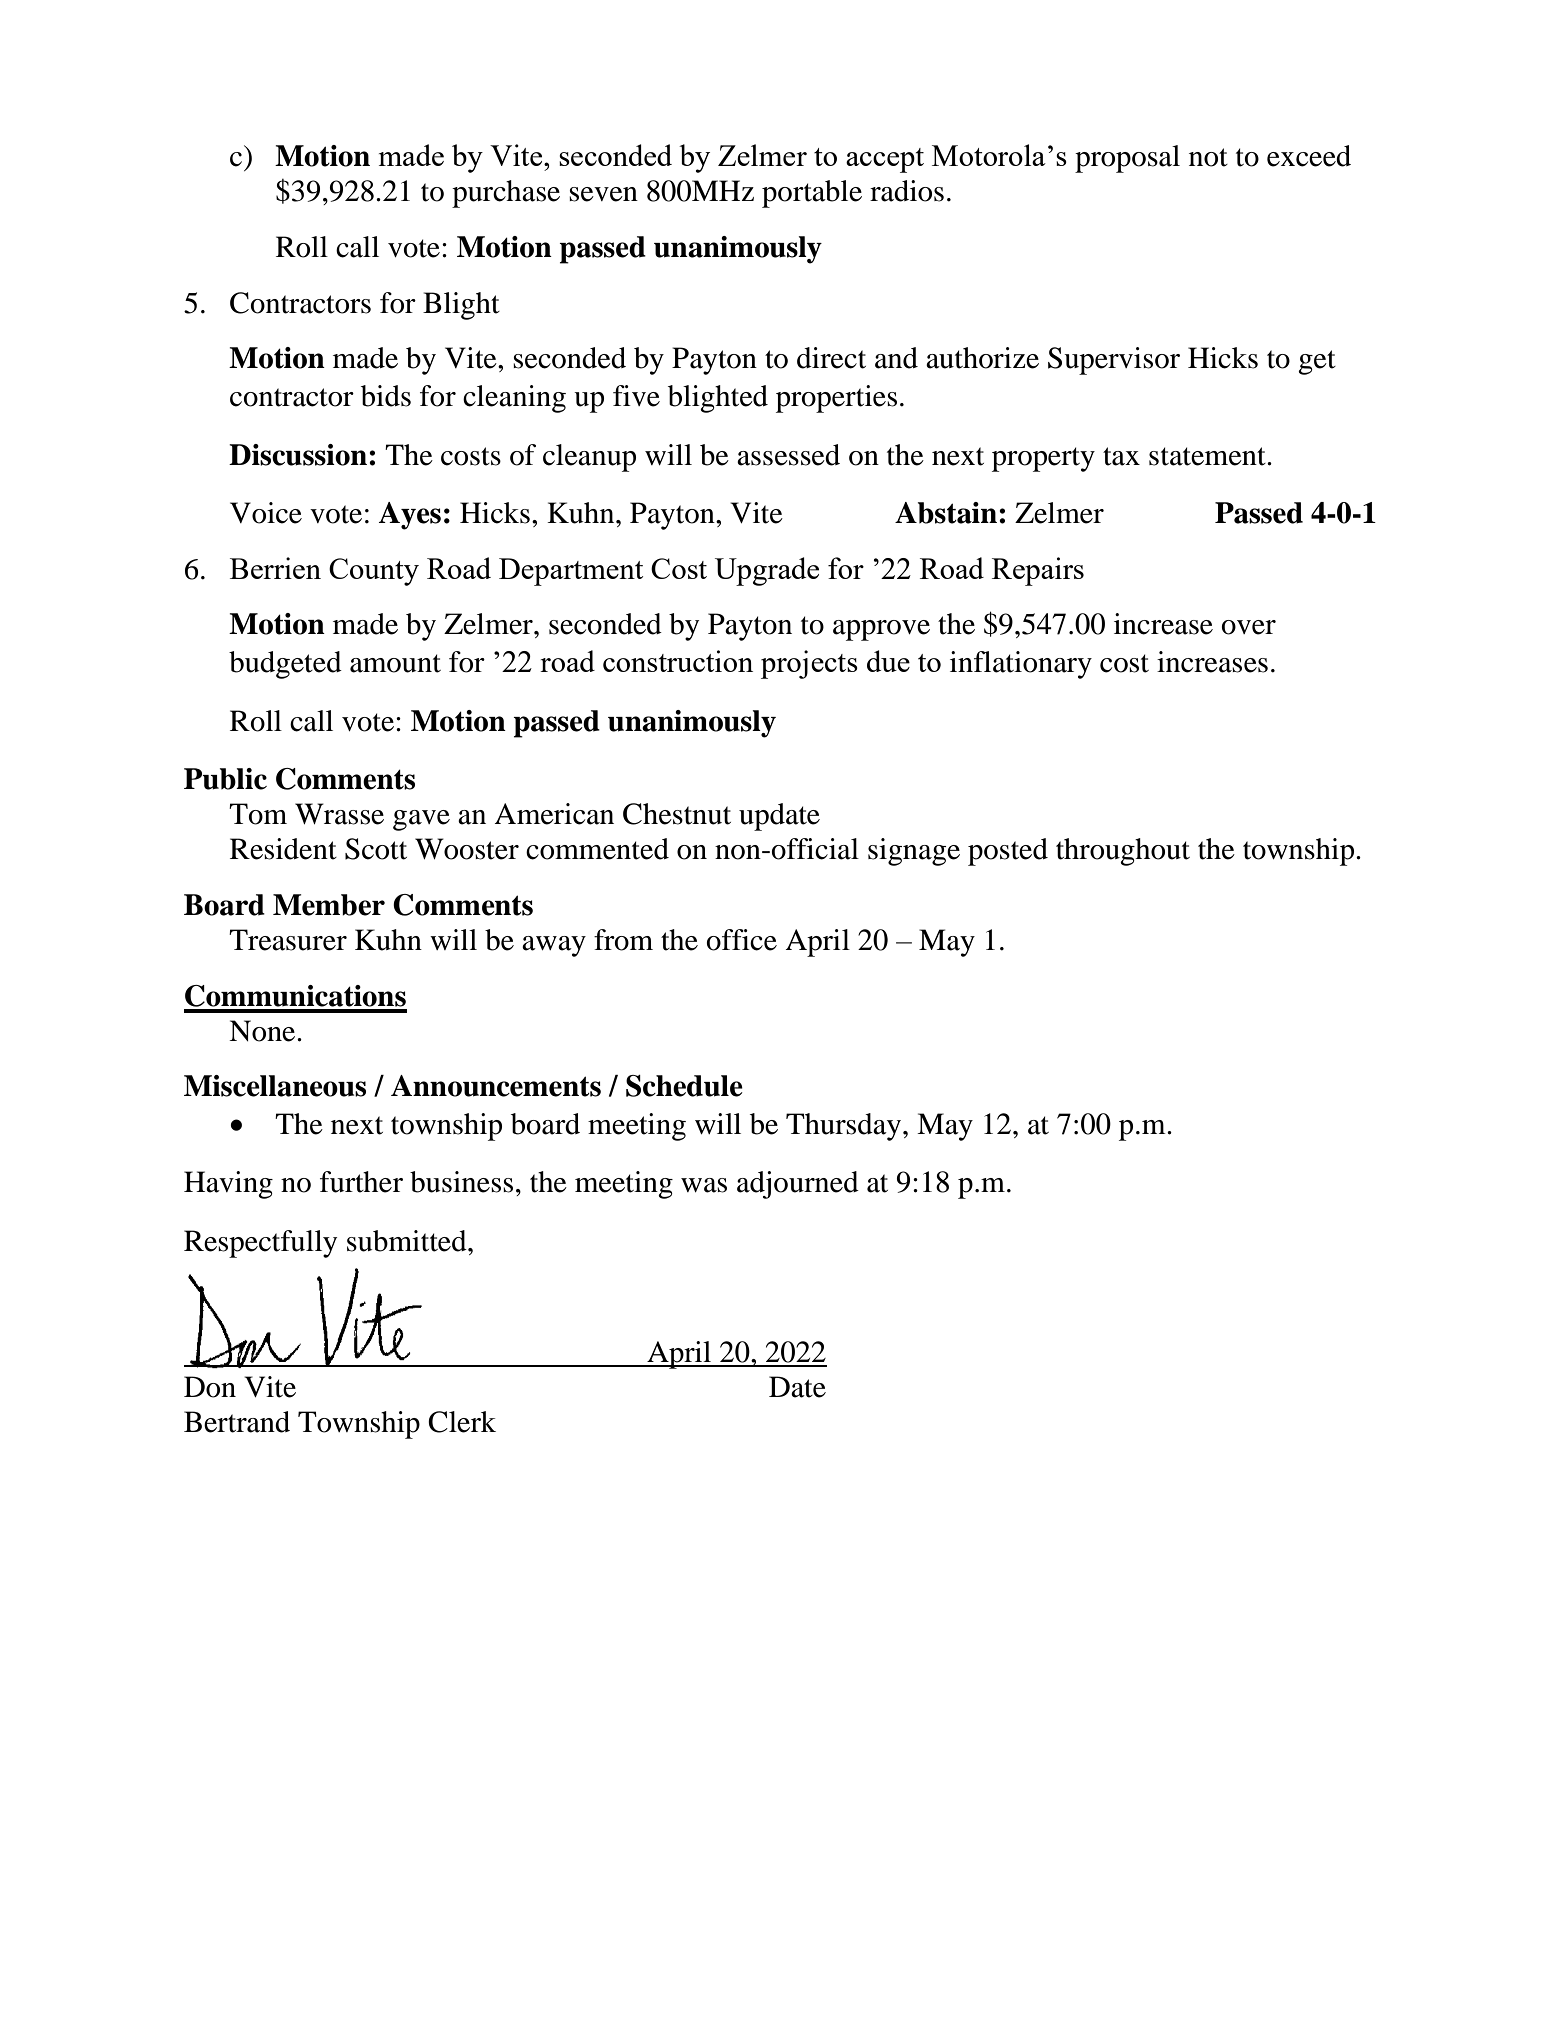  I want to click on throughout, so click(1123, 852).
